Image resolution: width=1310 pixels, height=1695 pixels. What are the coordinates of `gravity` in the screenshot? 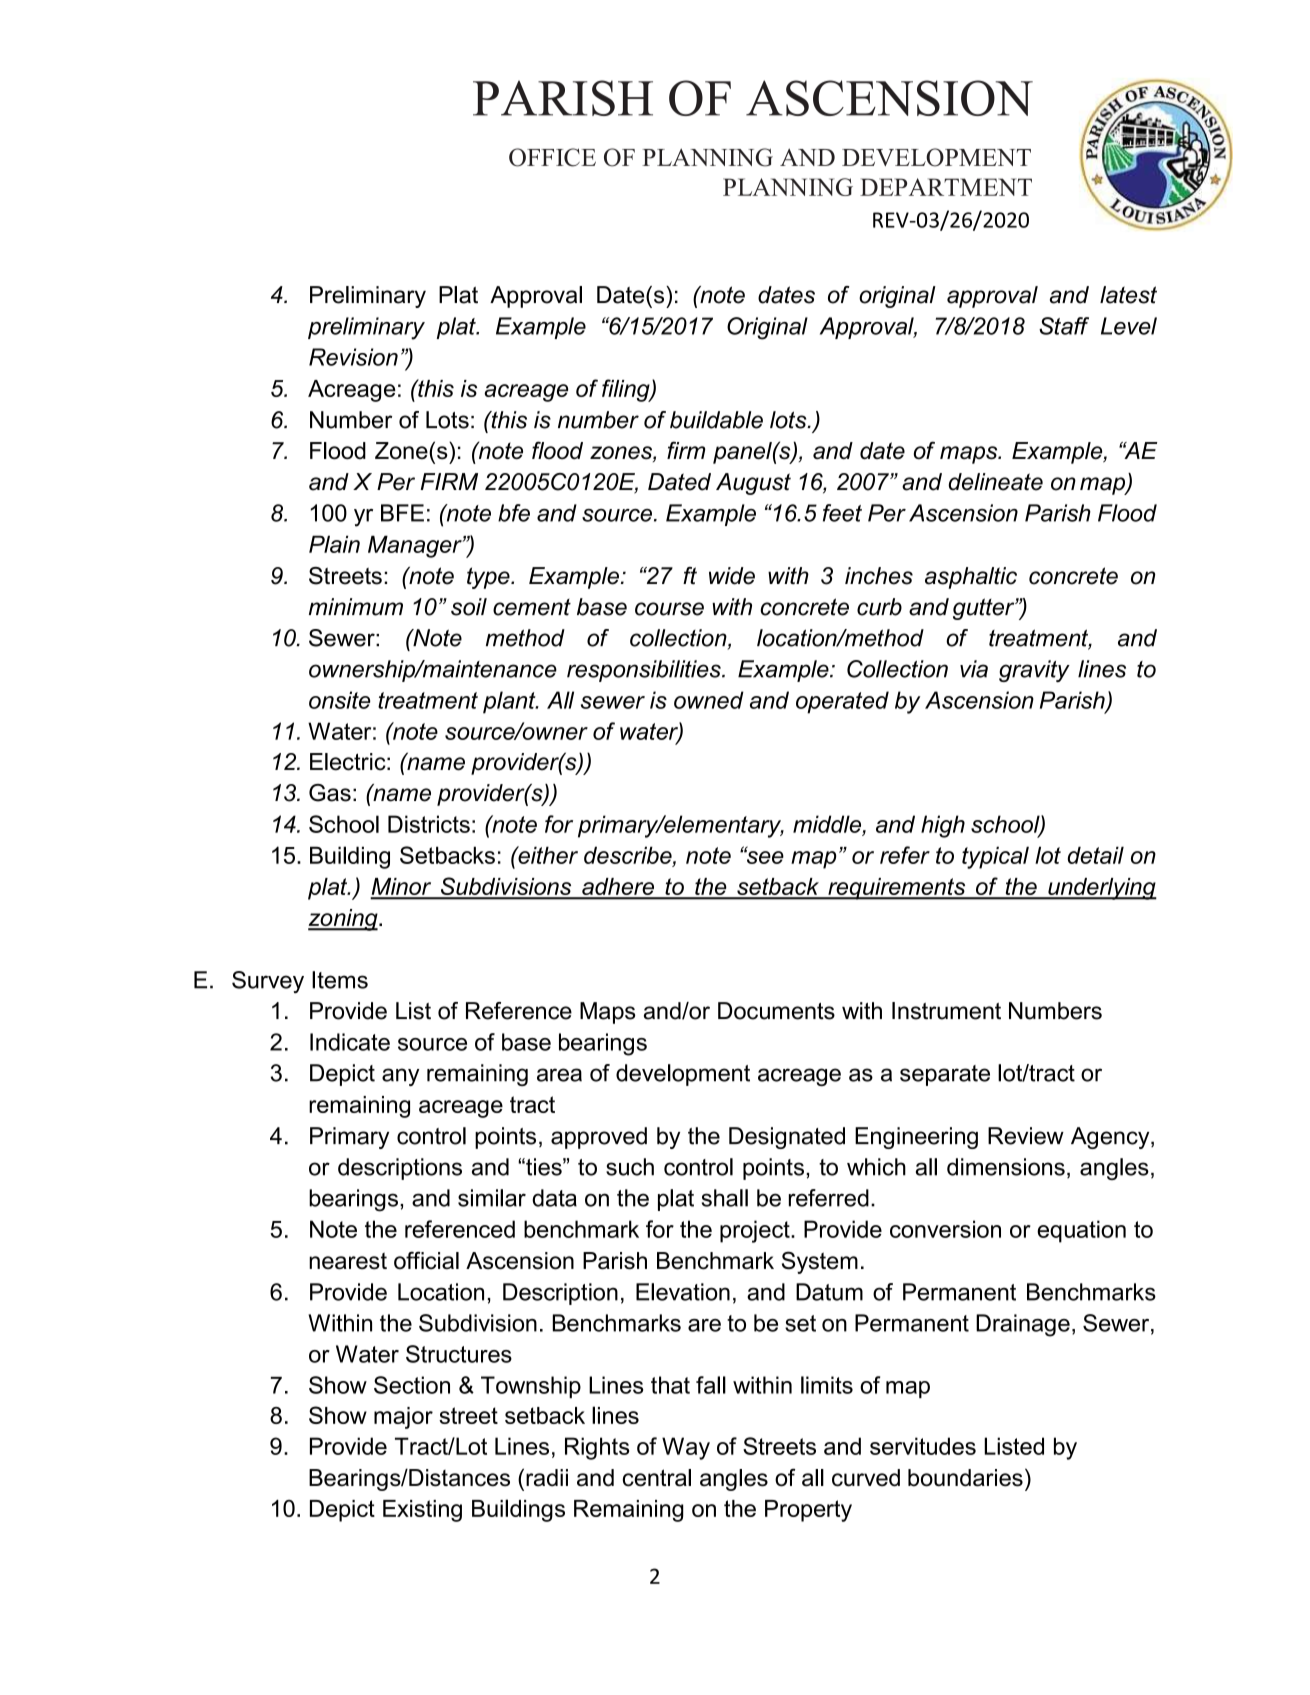 It's located at (1034, 671).
